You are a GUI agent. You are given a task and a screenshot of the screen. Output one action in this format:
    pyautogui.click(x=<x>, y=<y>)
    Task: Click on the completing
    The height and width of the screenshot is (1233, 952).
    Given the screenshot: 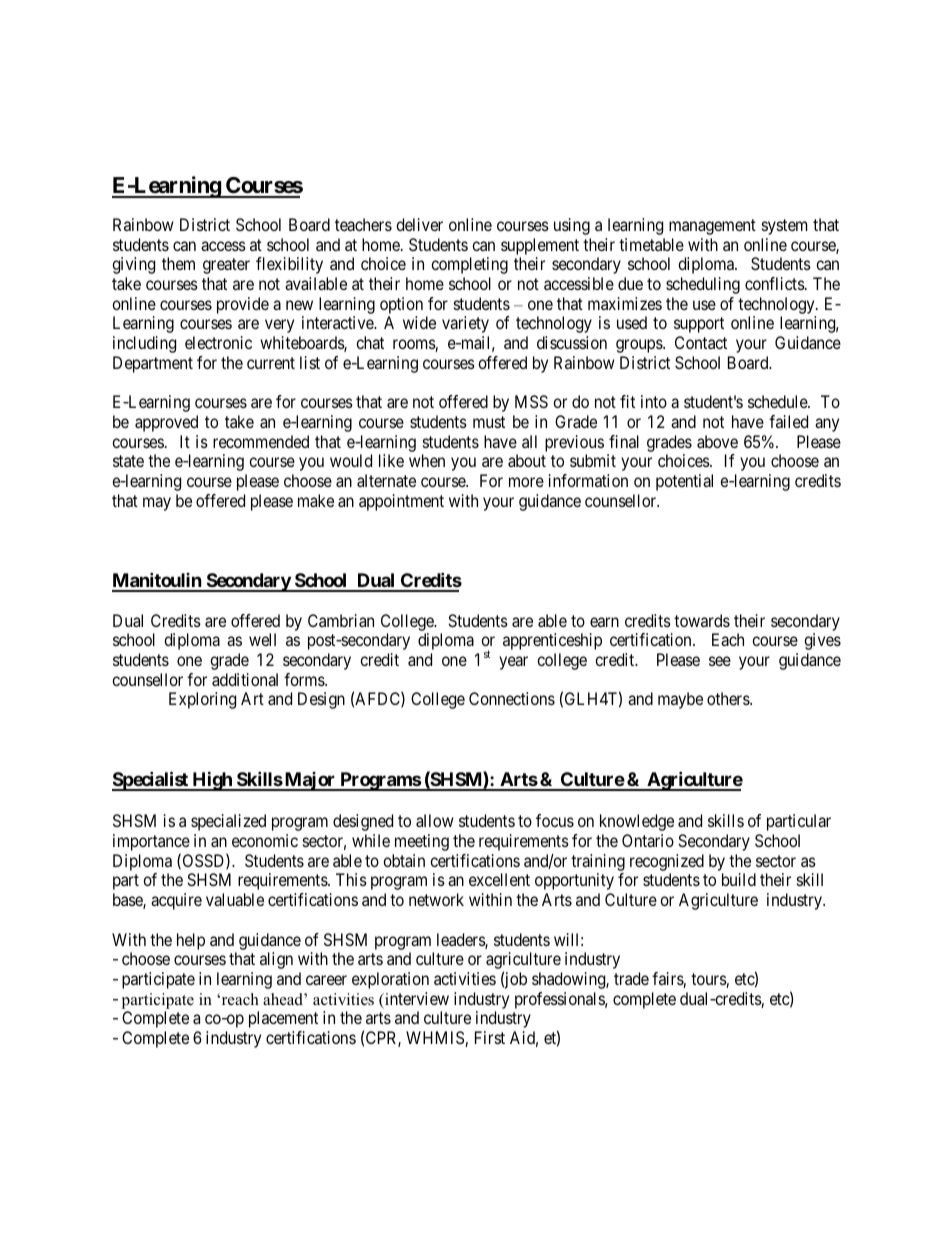 What is the action you would take?
    pyautogui.click(x=469, y=265)
